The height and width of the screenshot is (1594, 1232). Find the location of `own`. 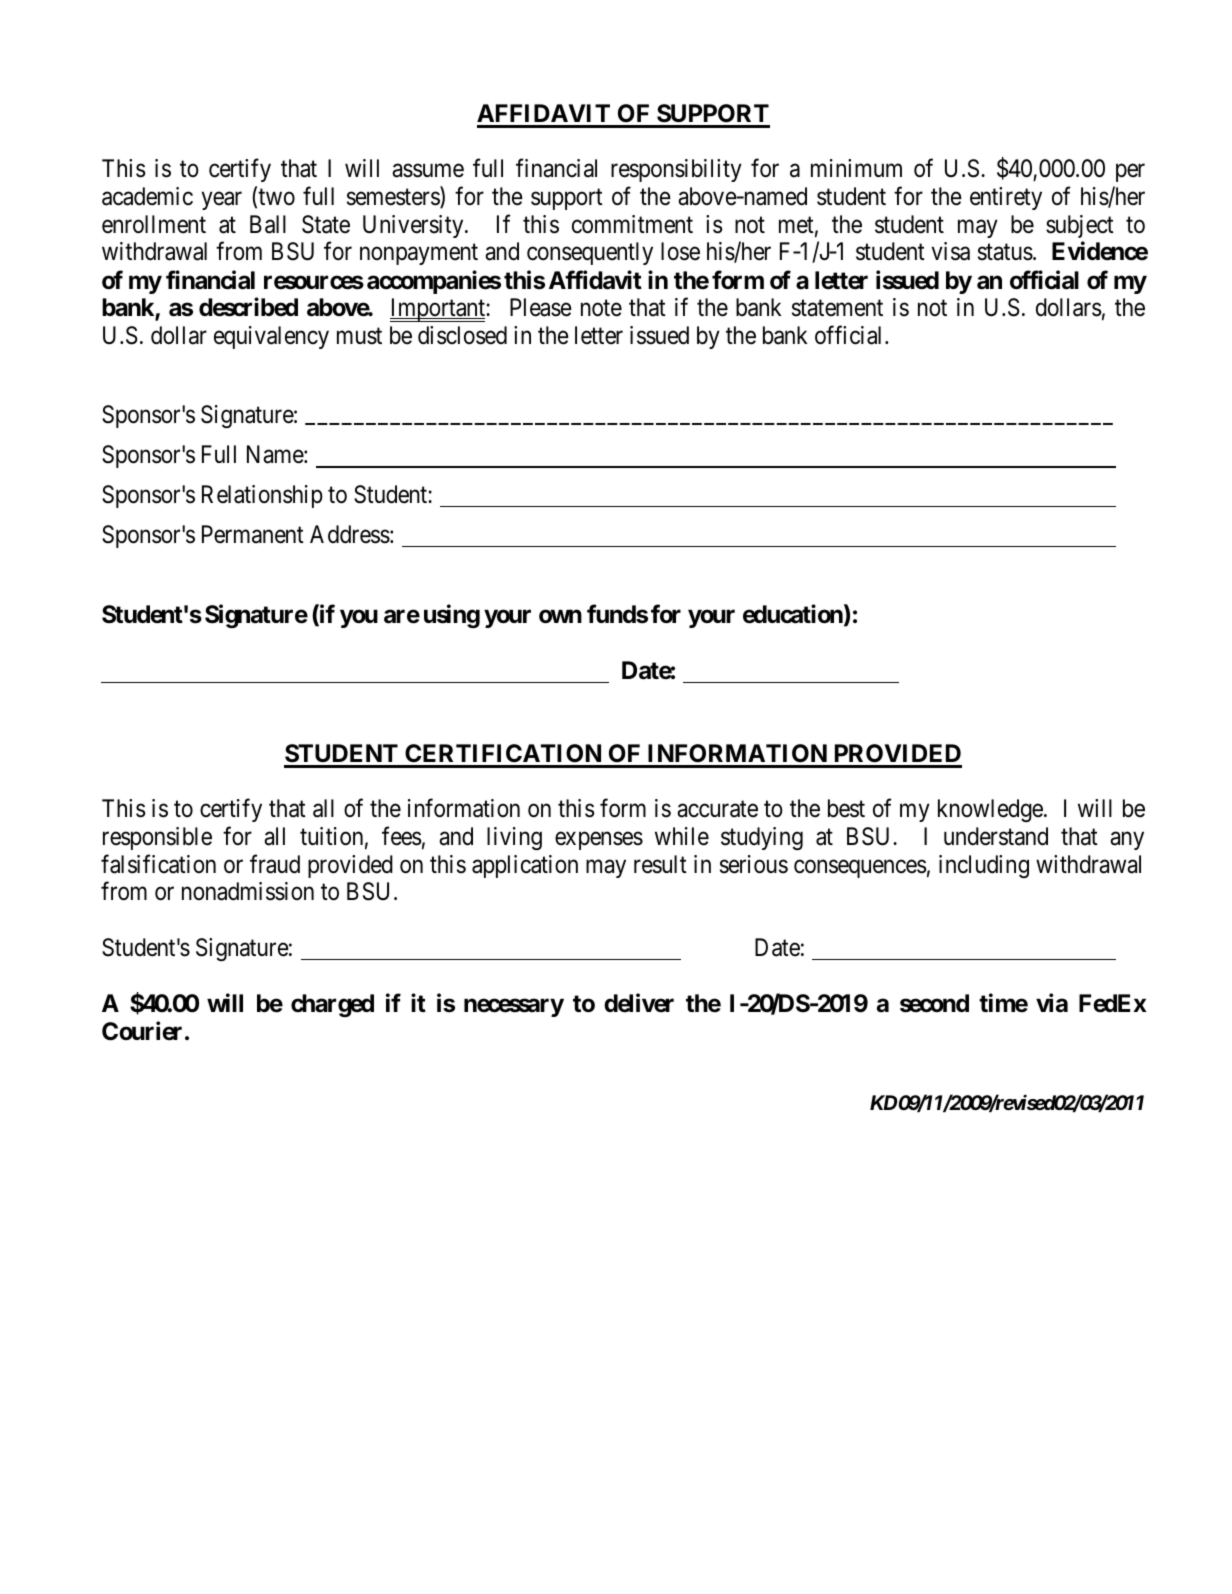

own is located at coordinates (560, 617).
